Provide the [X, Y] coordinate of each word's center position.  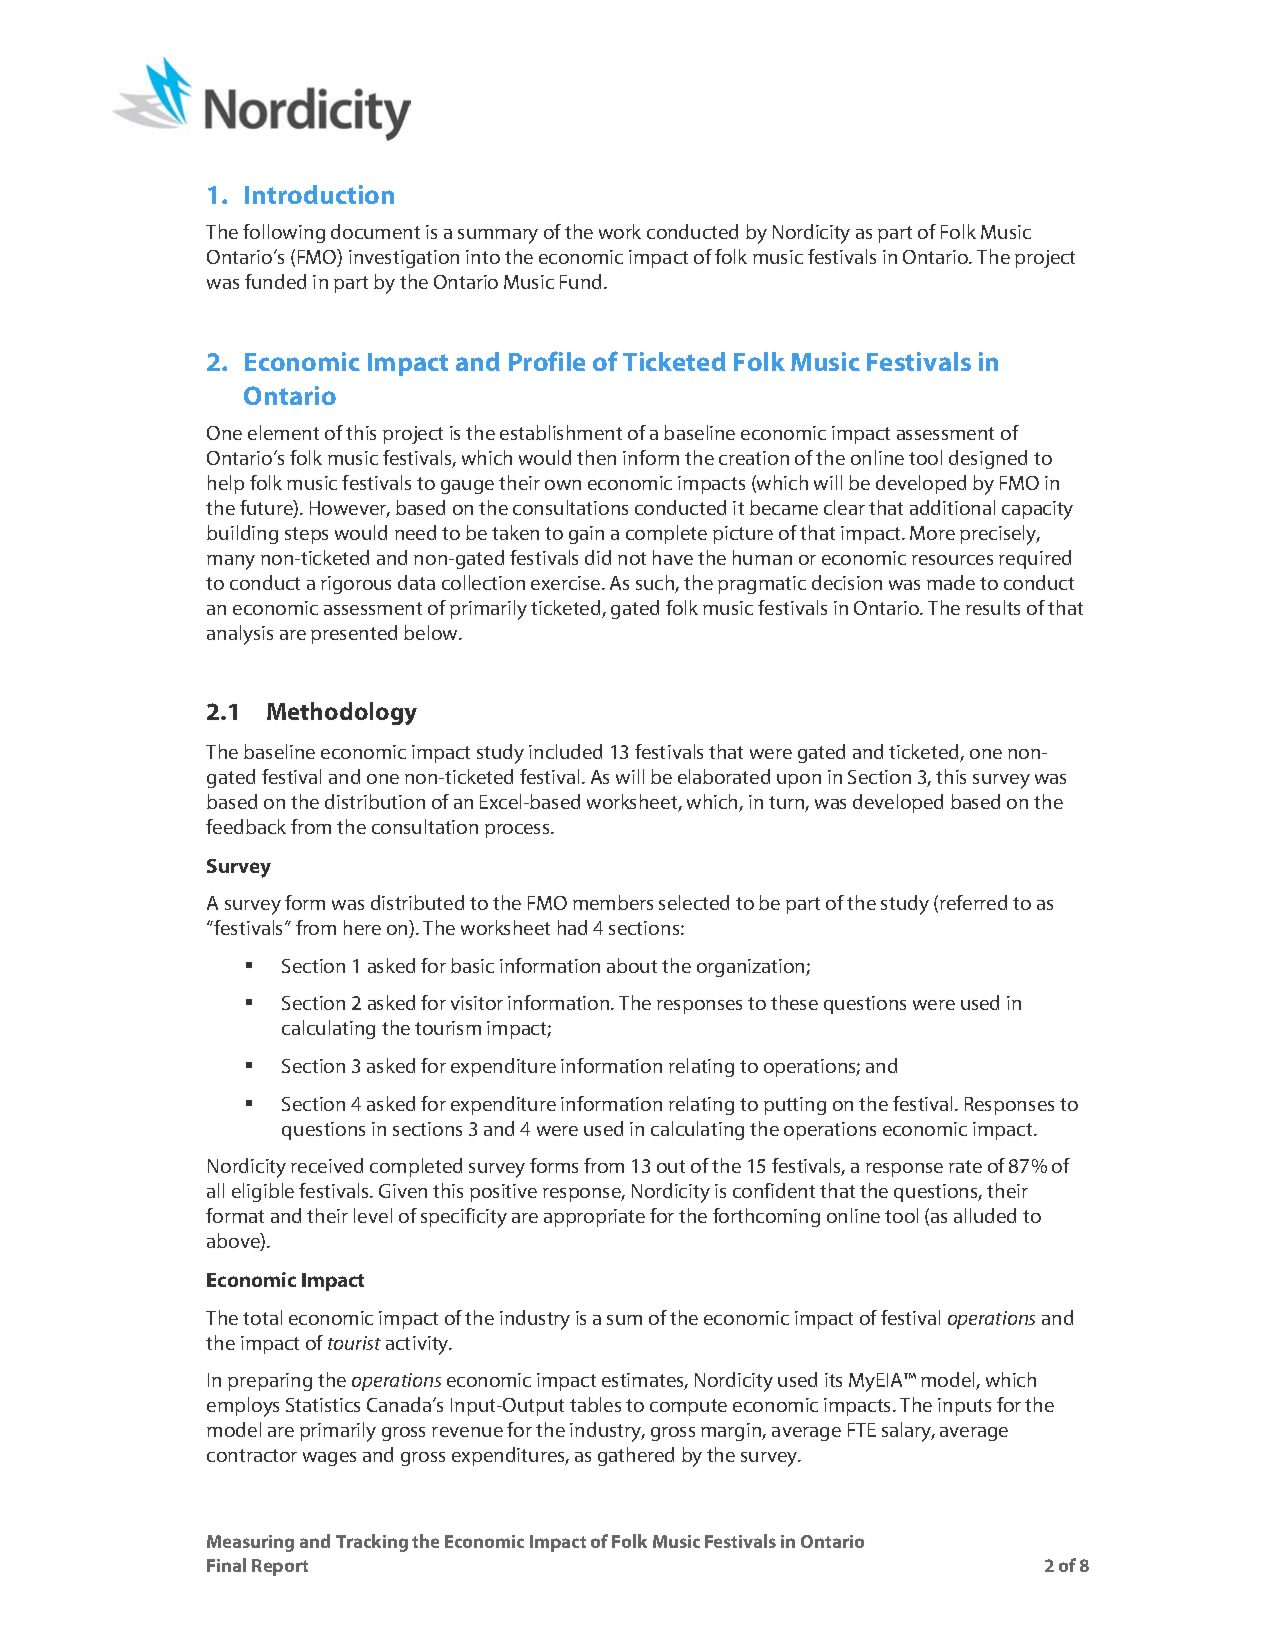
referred [973, 902]
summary [498, 236]
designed [988, 459]
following [284, 233]
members [613, 902]
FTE [862, 1430]
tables [595, 1404]
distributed [417, 902]
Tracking [372, 1543]
